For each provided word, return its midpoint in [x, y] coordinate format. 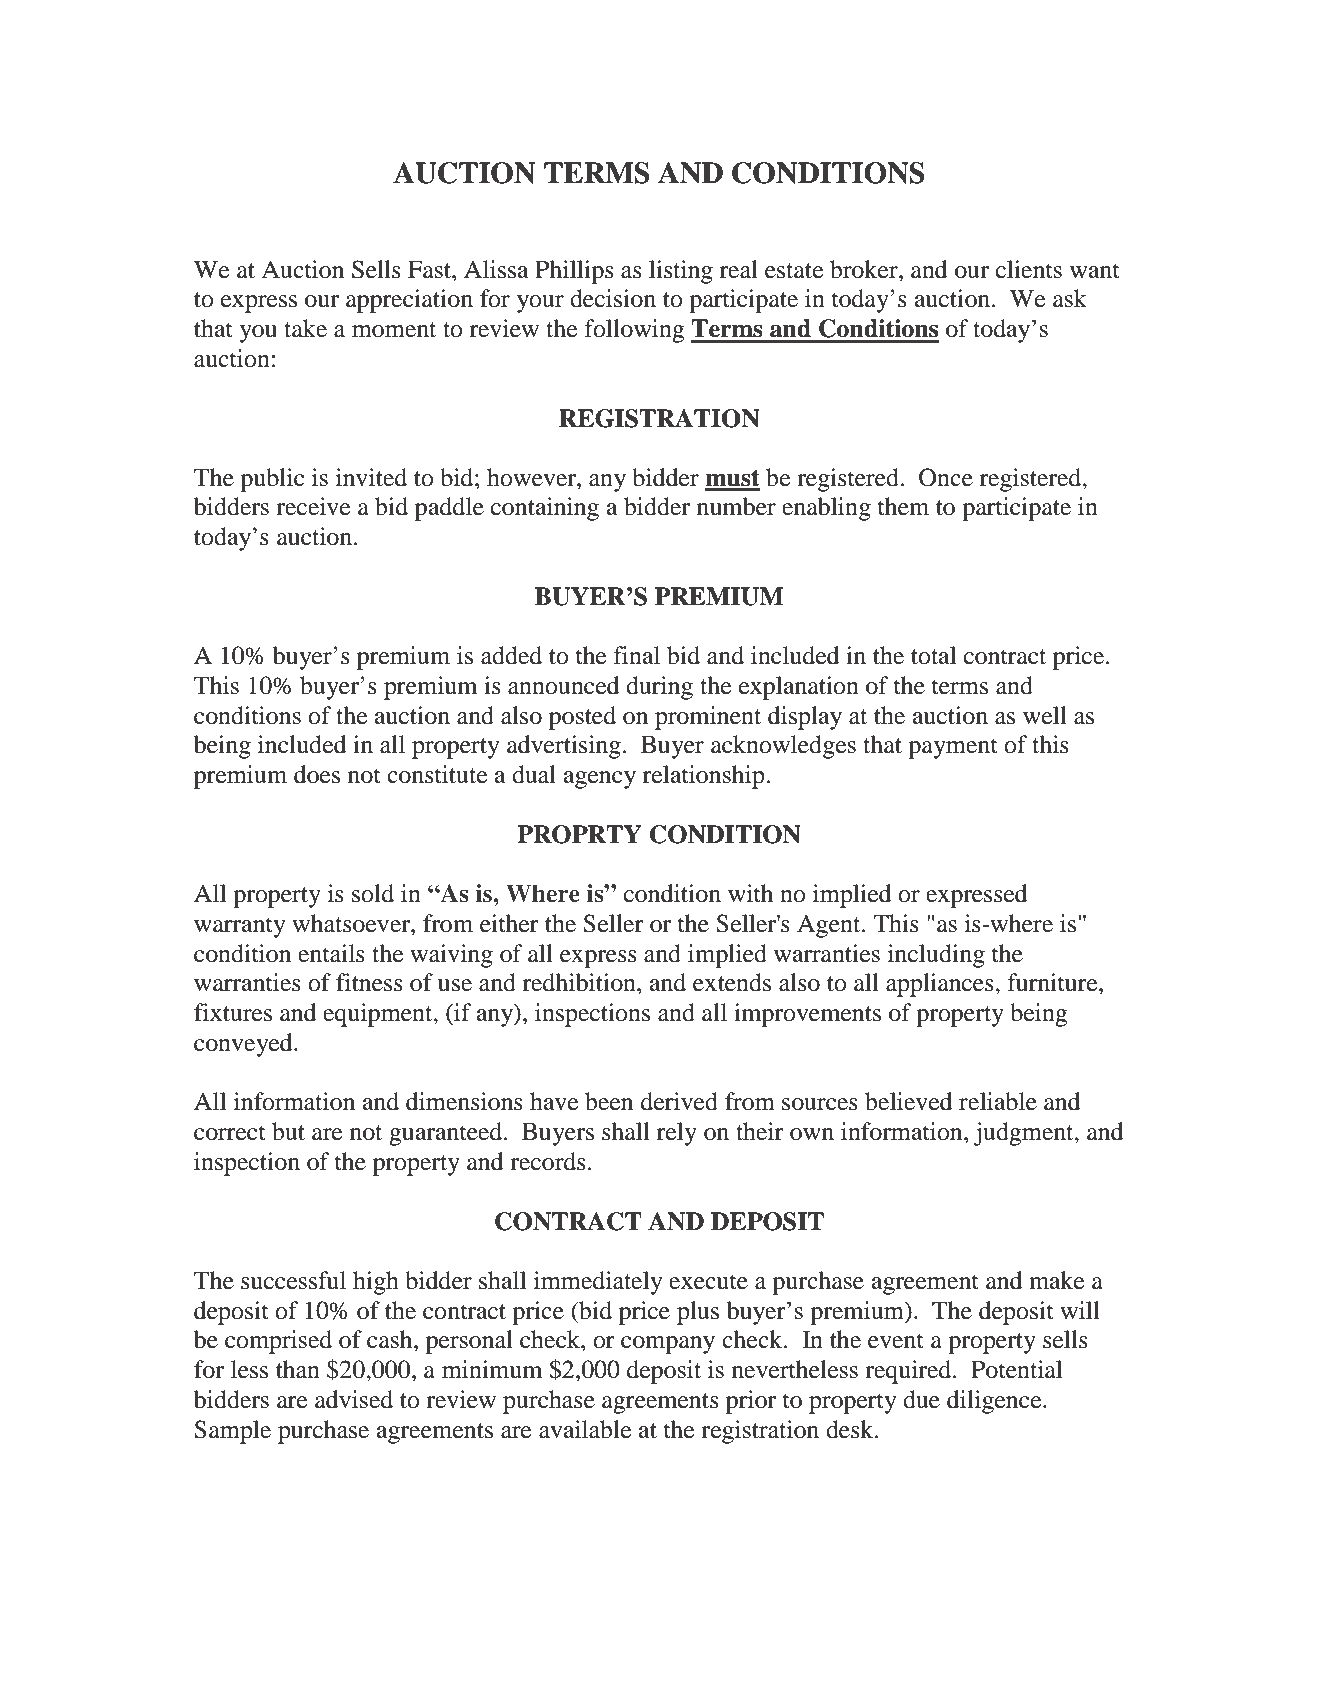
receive [313, 506]
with [750, 893]
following [635, 331]
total [933, 655]
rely [677, 1134]
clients [1029, 269]
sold [373, 893]
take [305, 328]
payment [953, 748]
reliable [998, 1101]
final [637, 655]
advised [354, 1399]
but [288, 1131]
